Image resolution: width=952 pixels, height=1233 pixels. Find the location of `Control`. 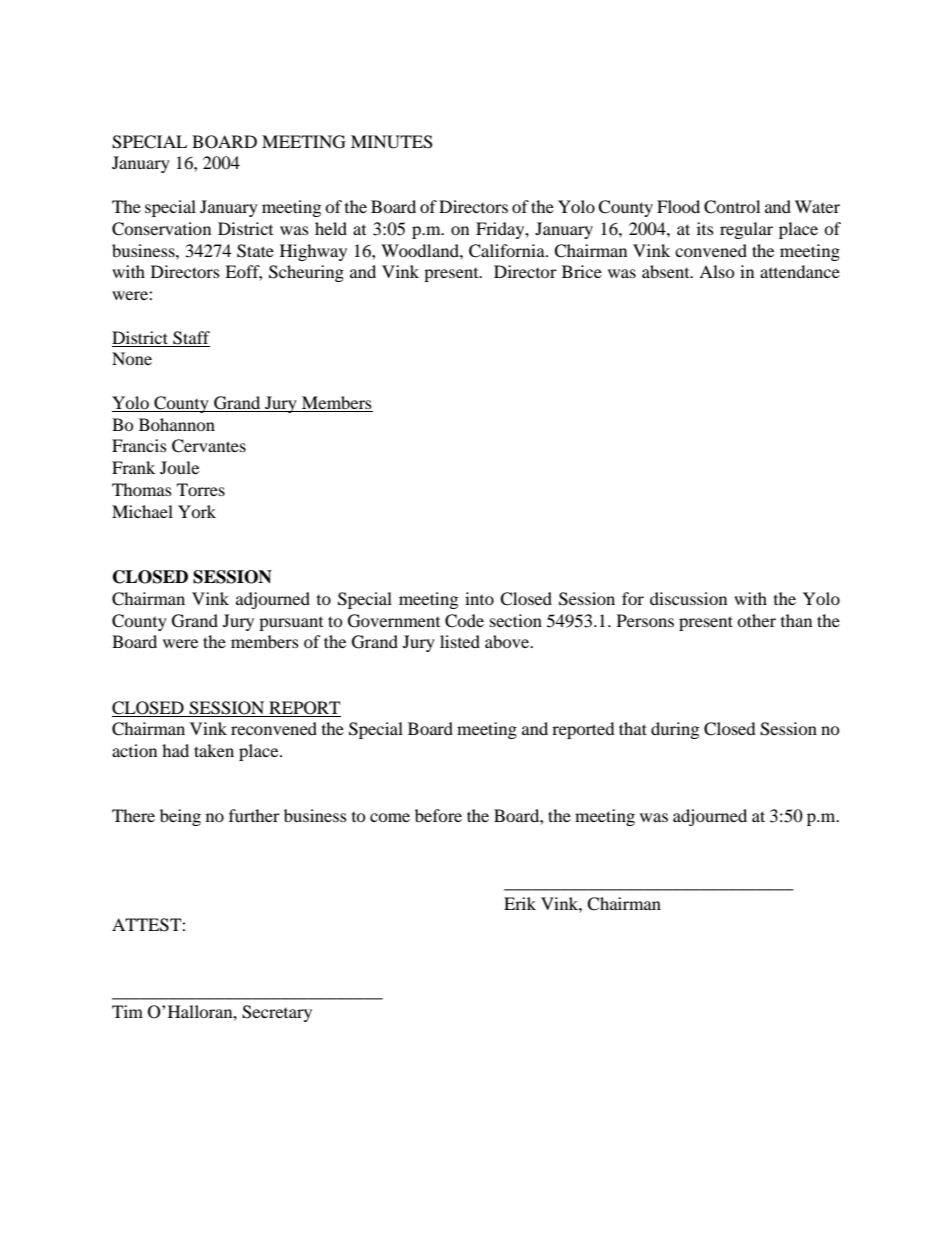

Control is located at coordinates (732, 207).
